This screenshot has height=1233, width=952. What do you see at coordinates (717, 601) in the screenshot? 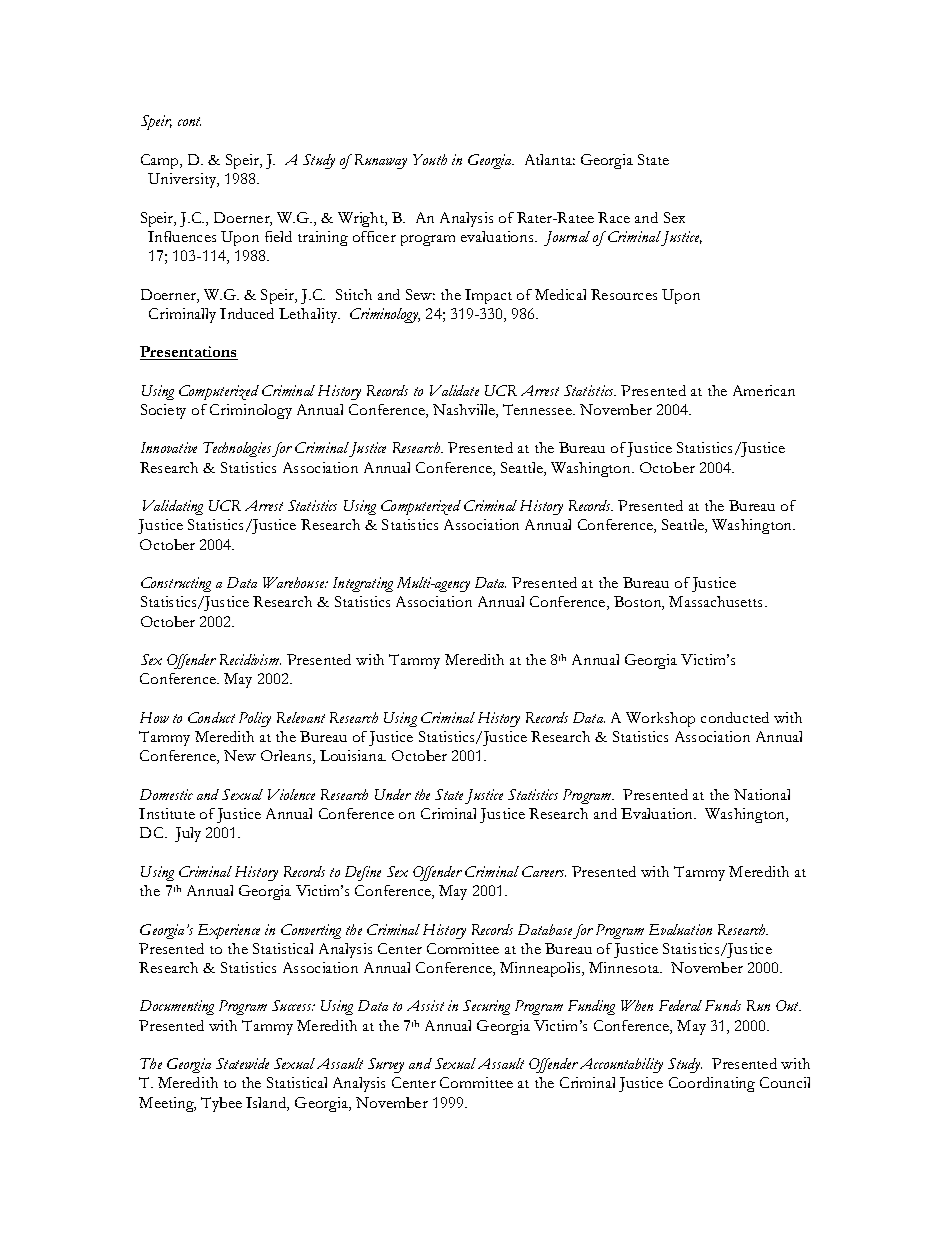
I see `Massachusetts` at bounding box center [717, 601].
